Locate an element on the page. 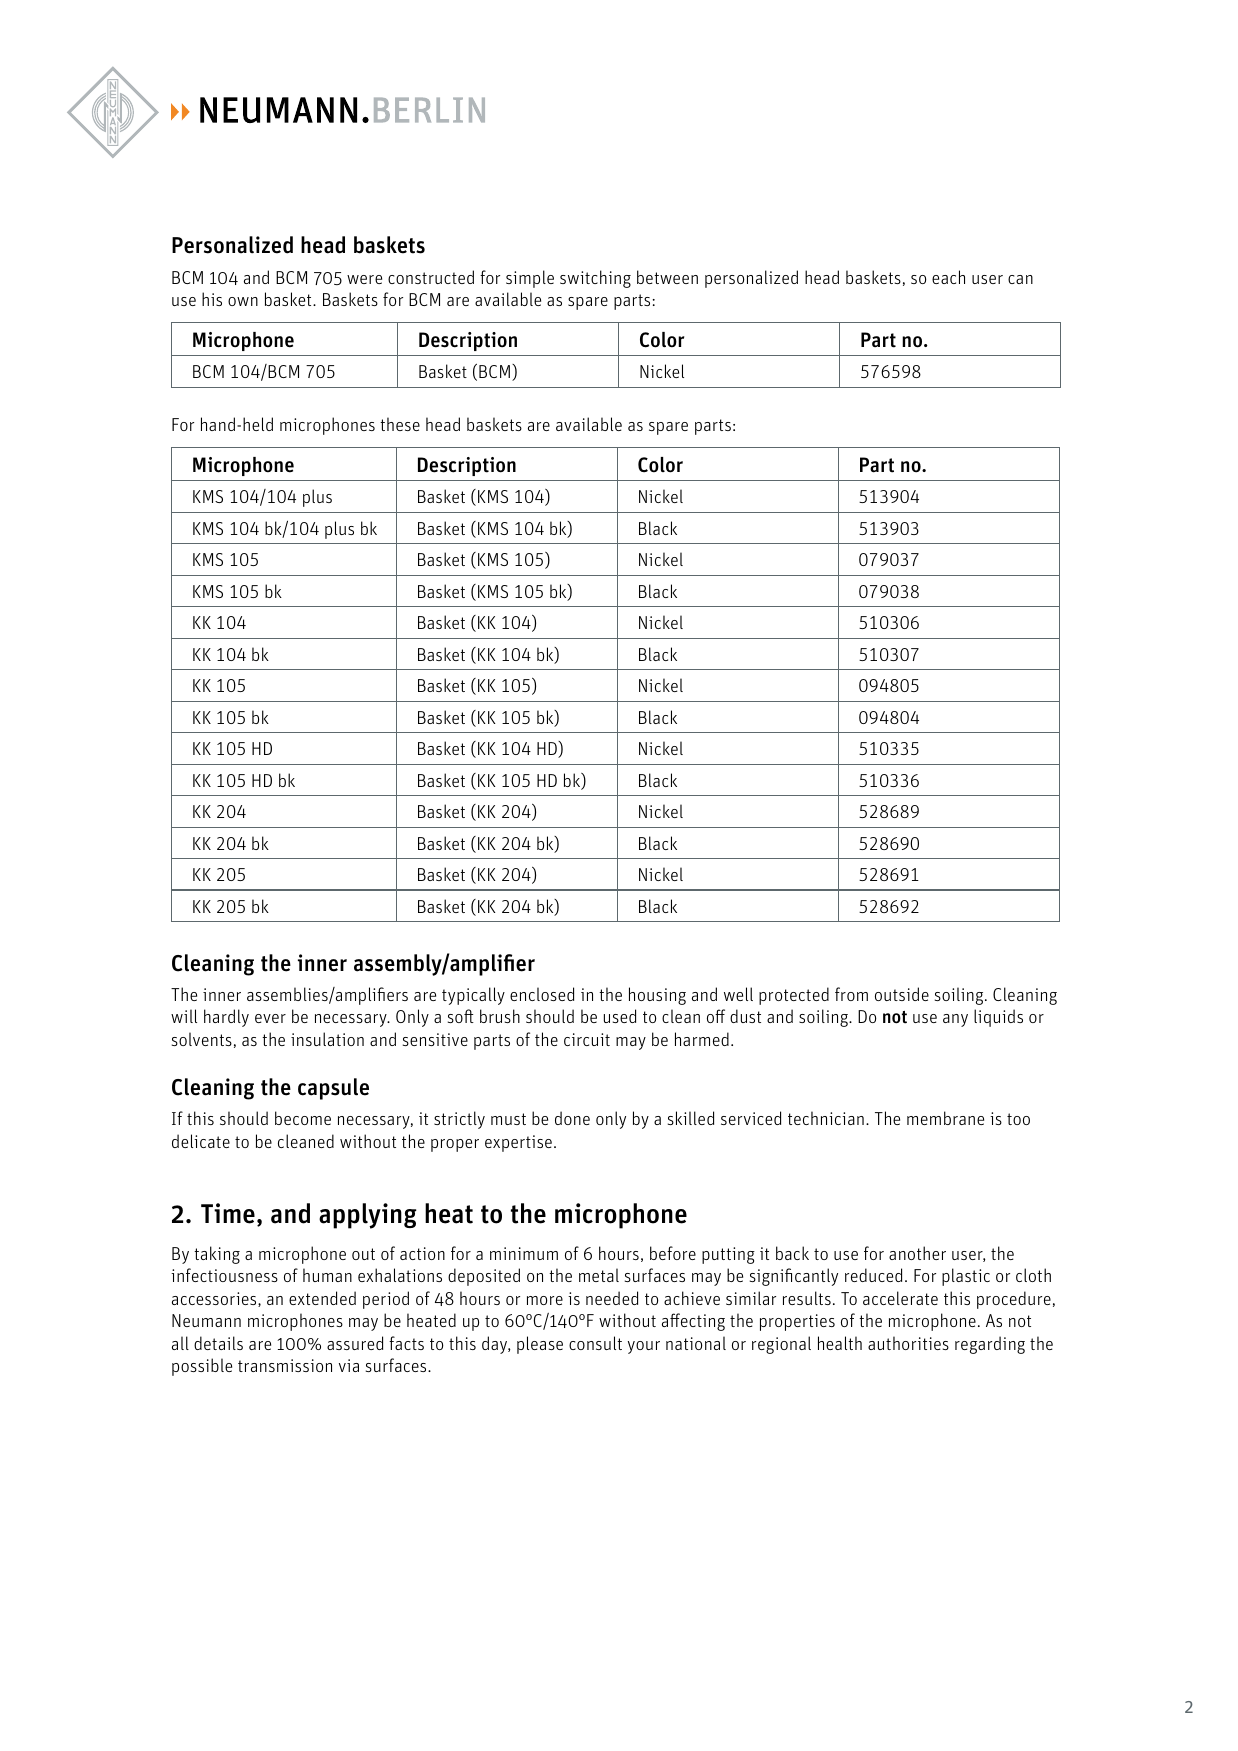  capsule is located at coordinates (333, 1089).
